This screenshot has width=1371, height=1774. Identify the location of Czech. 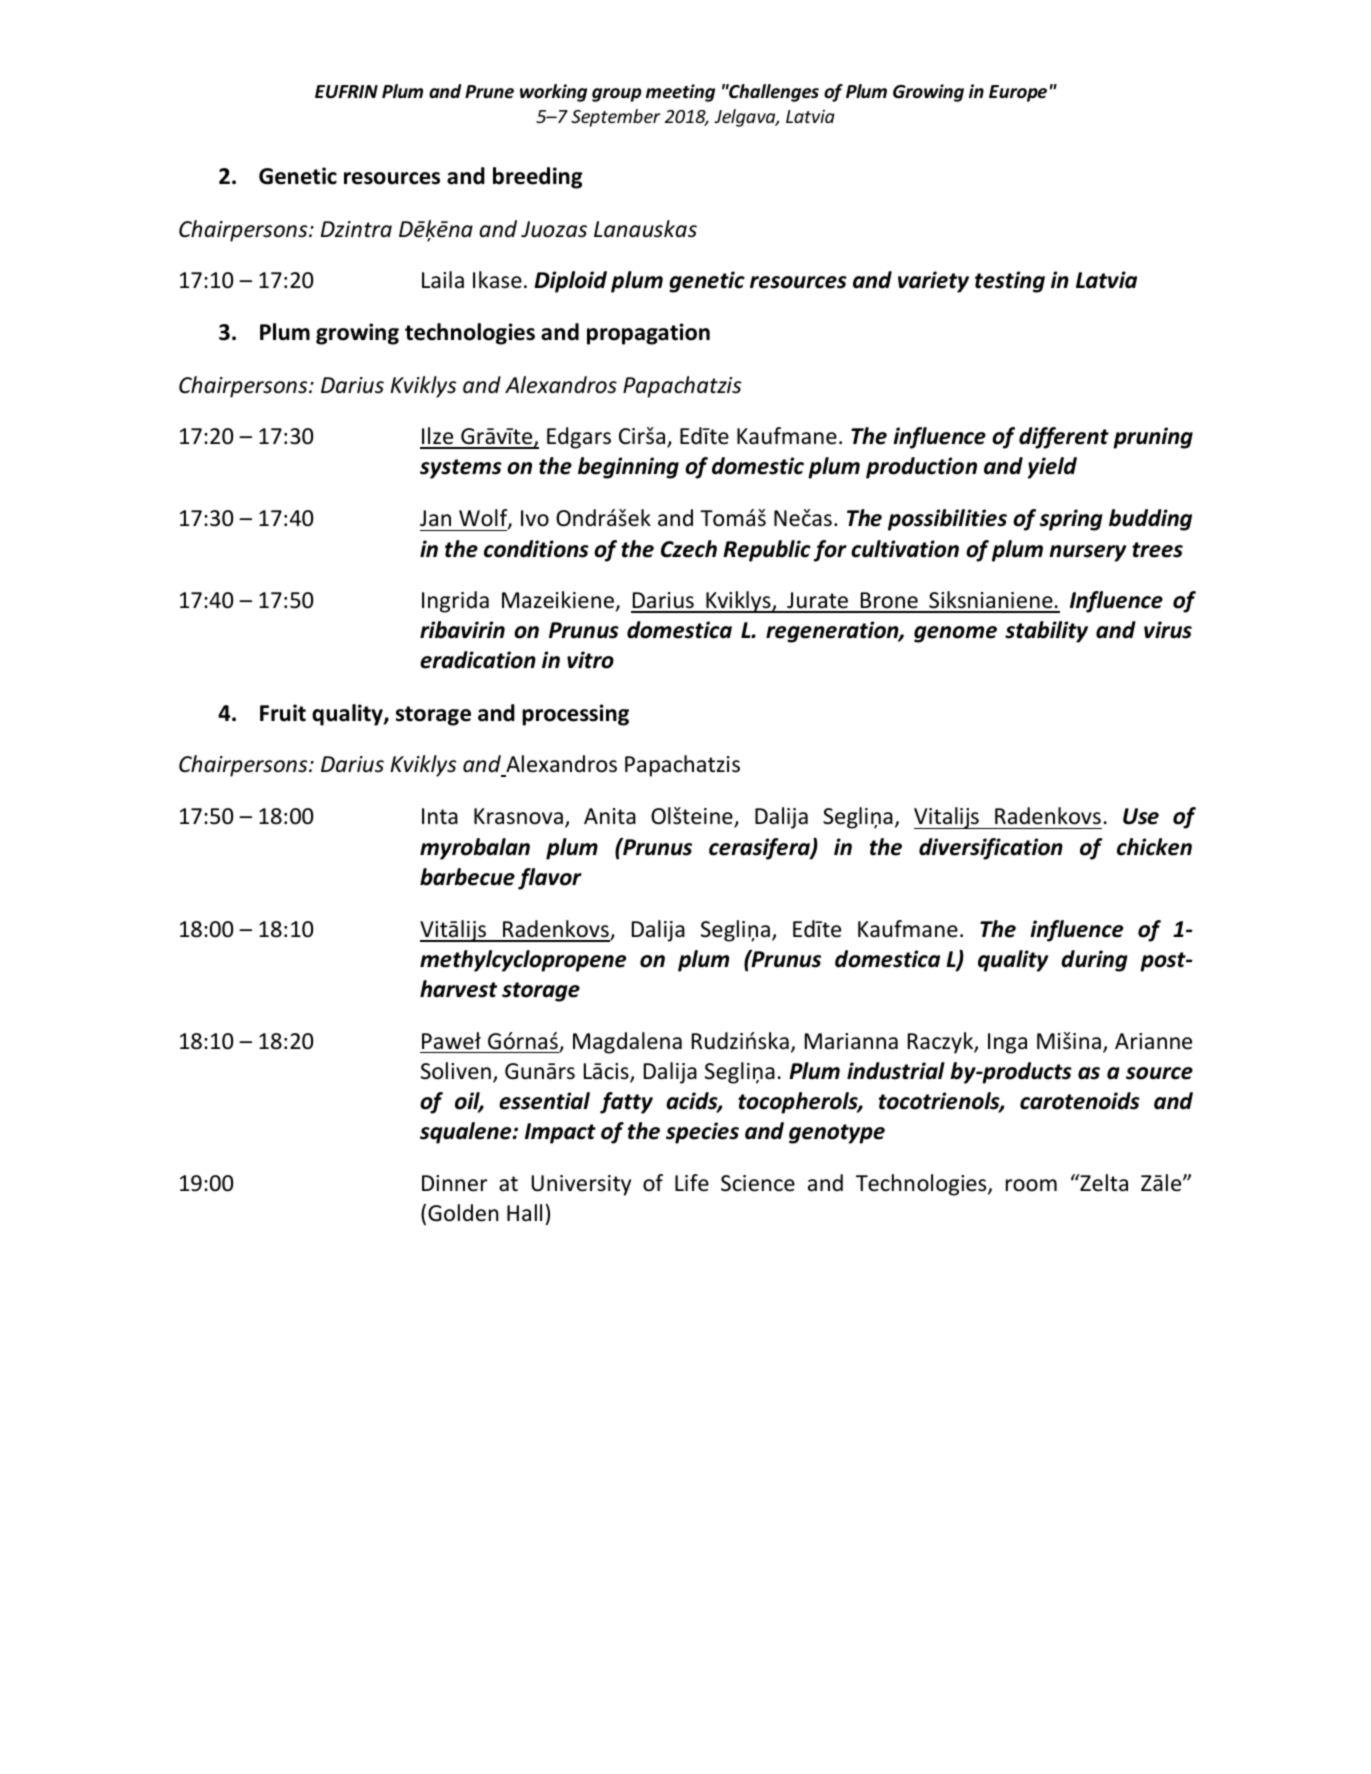
(689, 549).
